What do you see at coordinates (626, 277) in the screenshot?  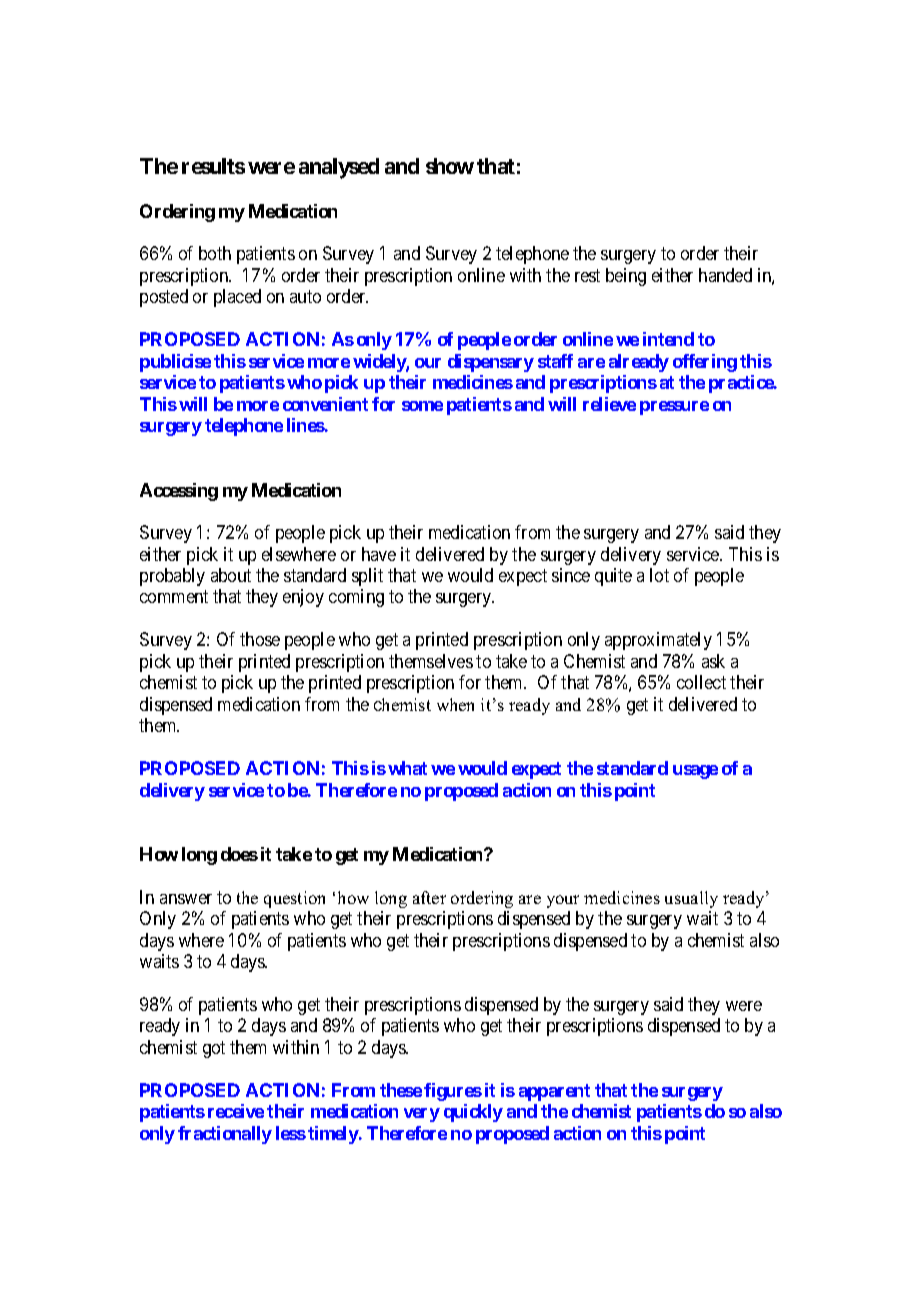 I see `being` at bounding box center [626, 277].
